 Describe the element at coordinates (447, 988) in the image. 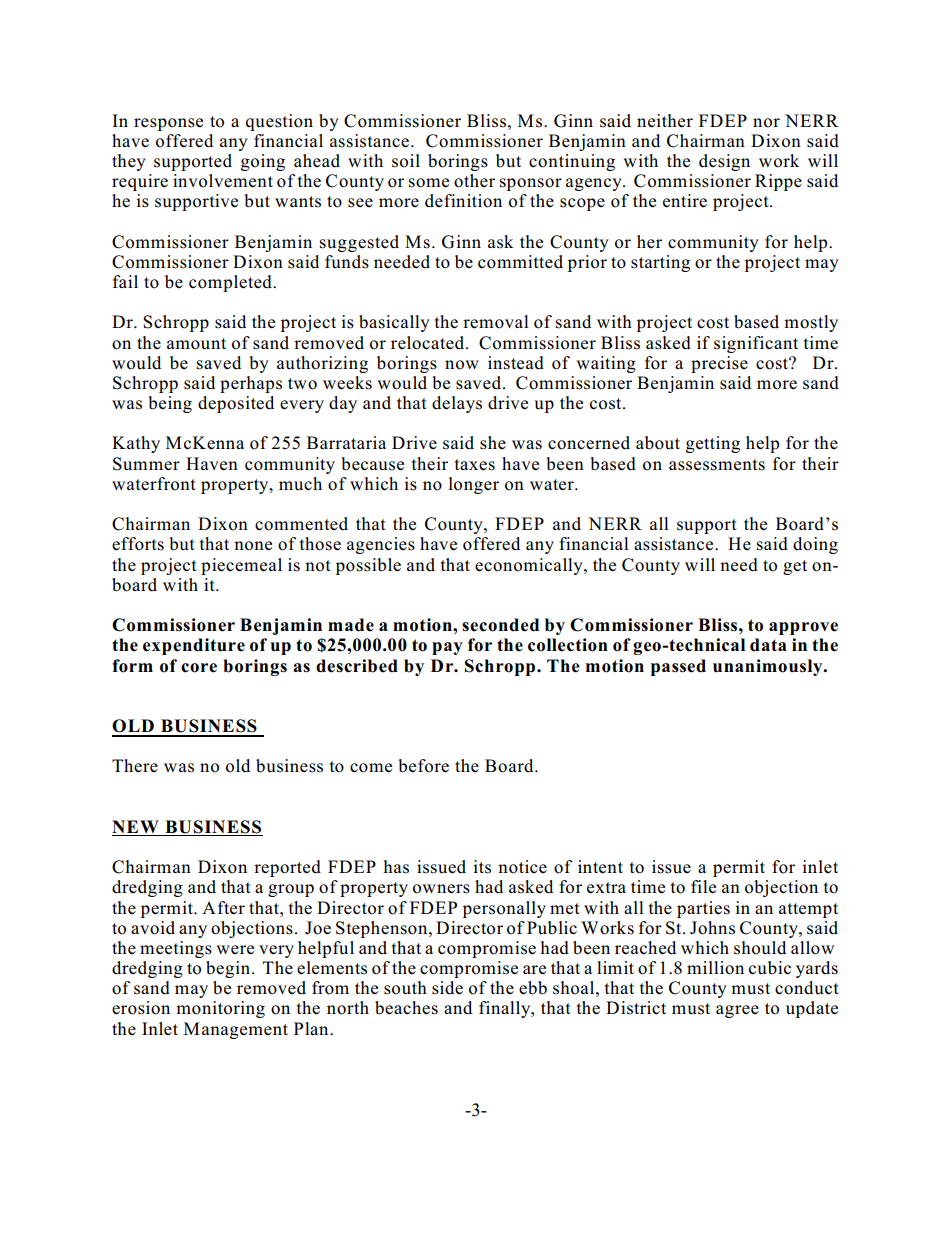

I see `side` at that location.
